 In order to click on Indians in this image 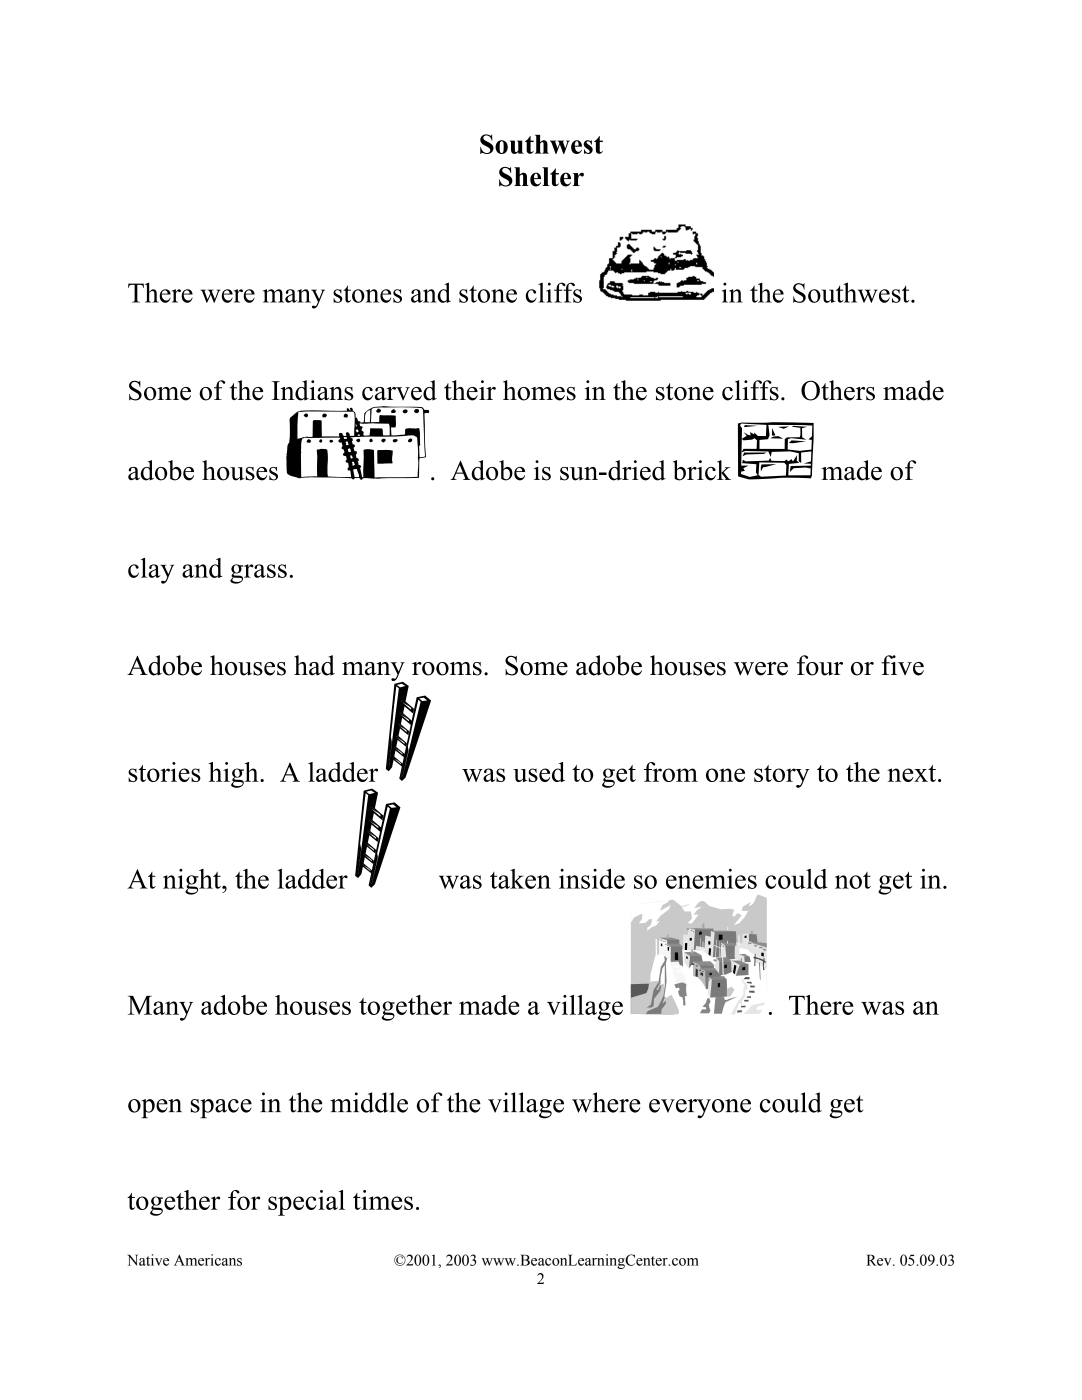, I will do `click(313, 390)`.
